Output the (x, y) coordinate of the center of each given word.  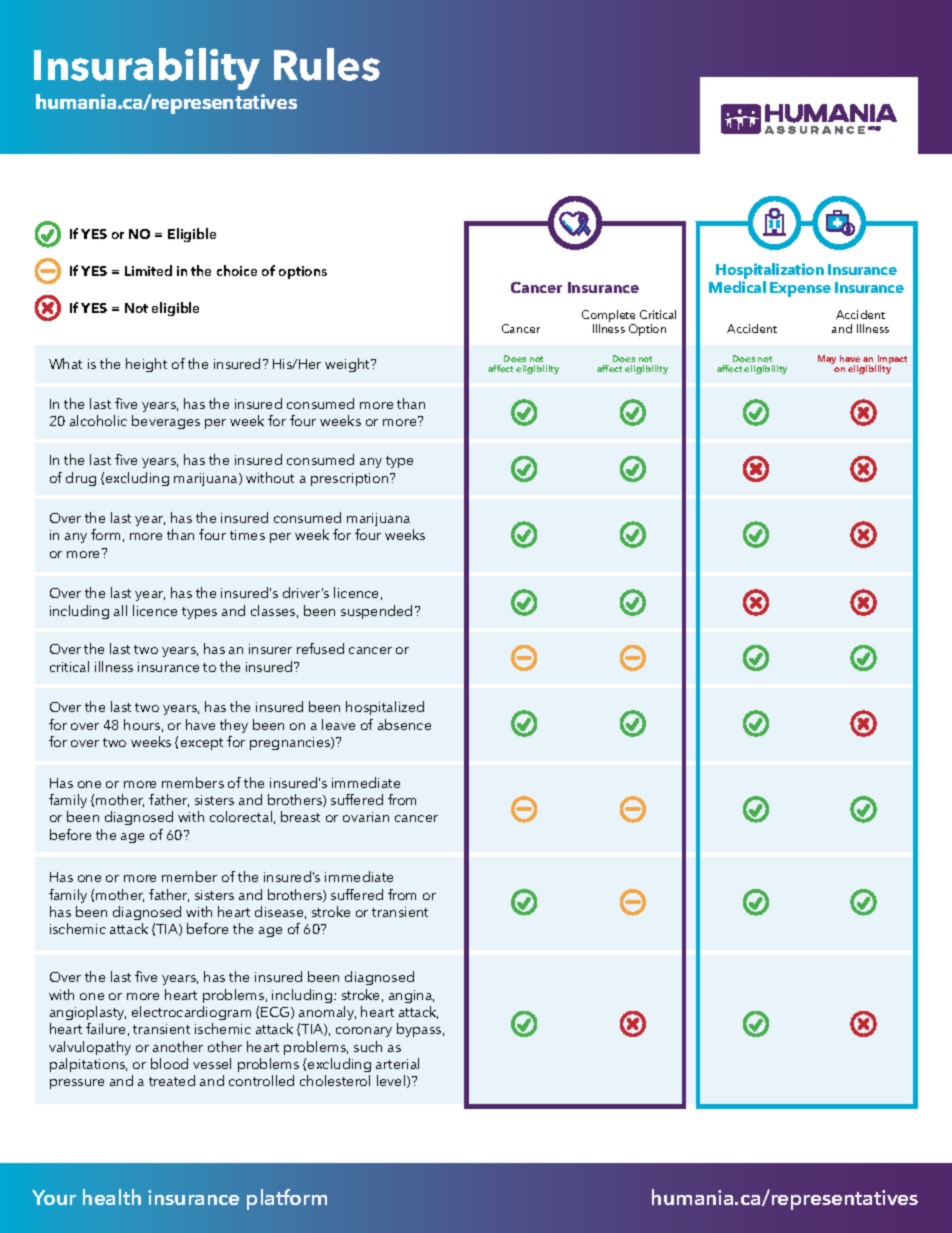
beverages (166, 422)
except (202, 744)
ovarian (366, 817)
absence (404, 724)
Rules (327, 64)
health (112, 1197)
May (827, 359)
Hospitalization (770, 271)
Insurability (147, 69)
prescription (351, 479)
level (392, 1081)
